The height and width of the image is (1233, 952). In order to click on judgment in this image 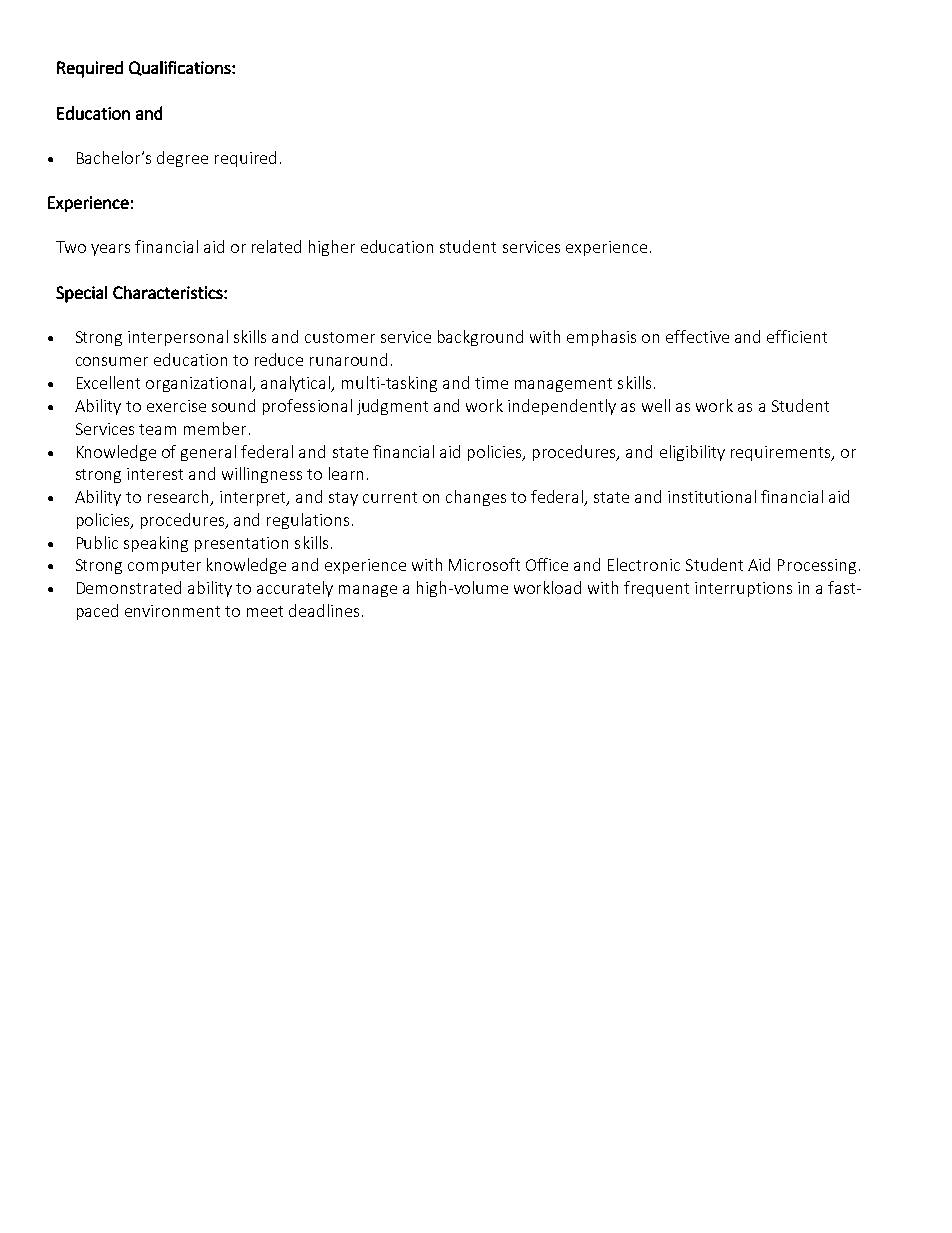, I will do `click(392, 407)`.
